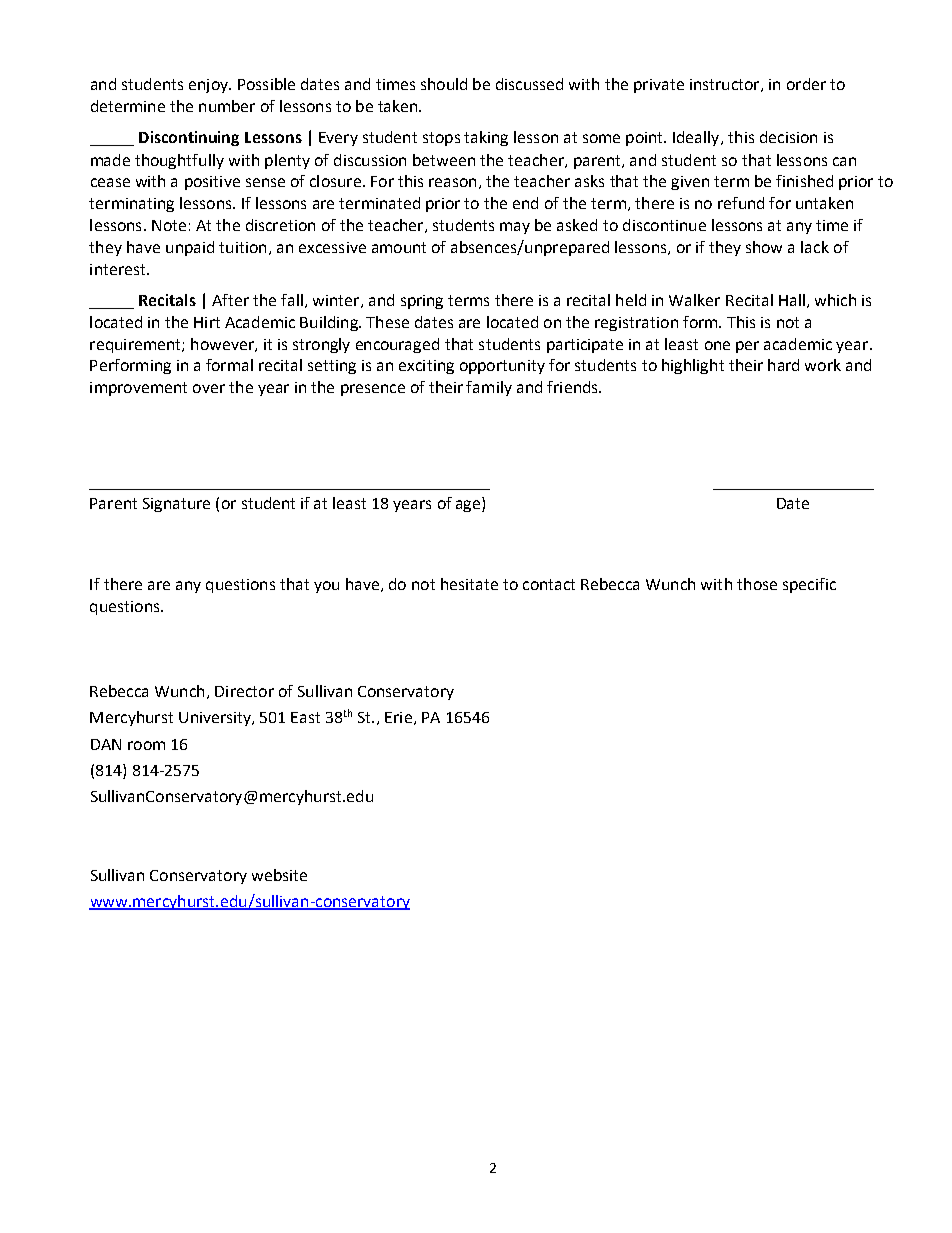 The height and width of the screenshot is (1233, 952). Describe the element at coordinates (227, 106) in the screenshot. I see `number` at that location.
